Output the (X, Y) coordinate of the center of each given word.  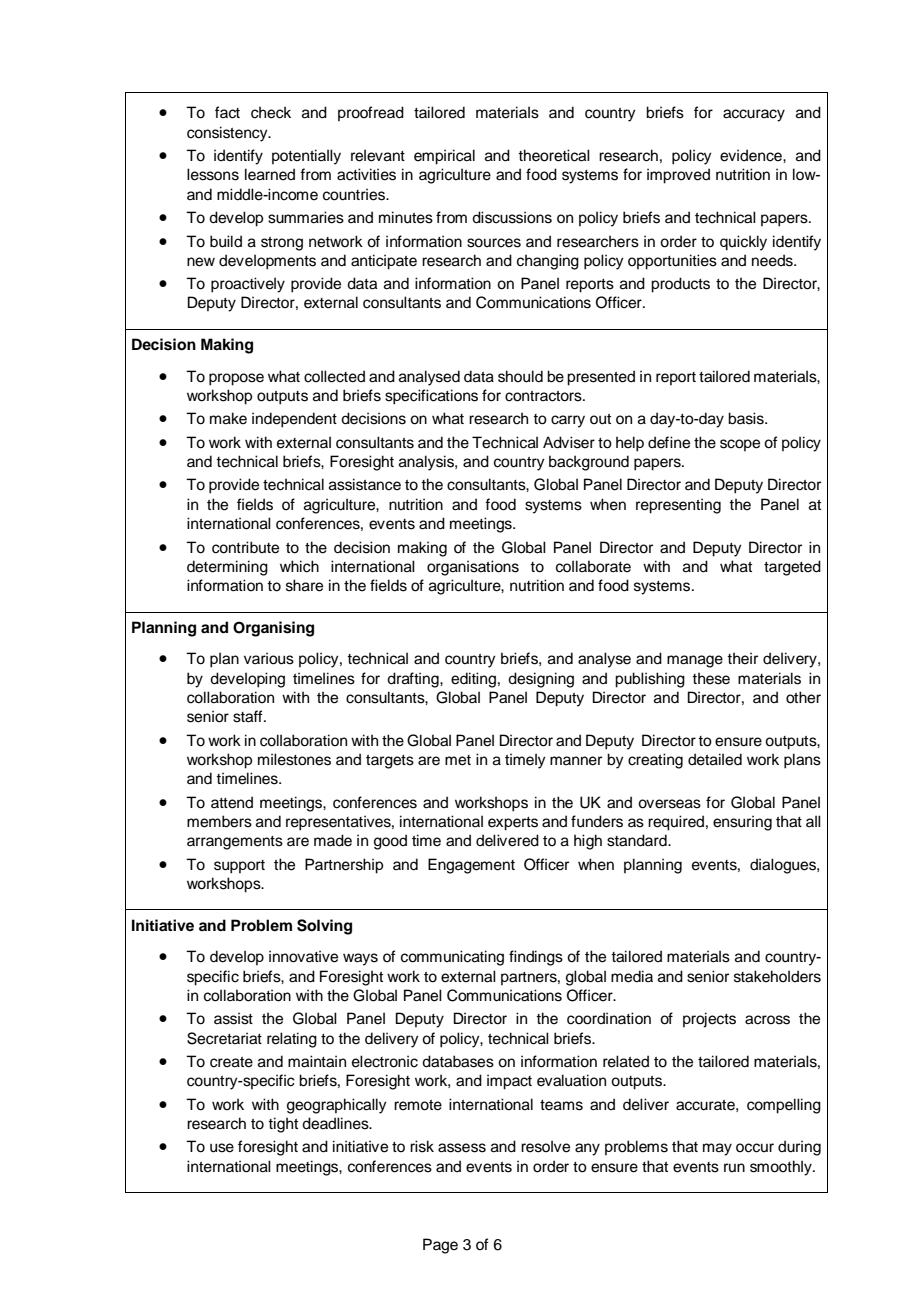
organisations (473, 568)
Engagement (471, 866)
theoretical (554, 155)
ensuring (742, 823)
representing (678, 506)
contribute (245, 547)
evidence (752, 155)
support (239, 867)
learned (270, 174)
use (222, 1148)
